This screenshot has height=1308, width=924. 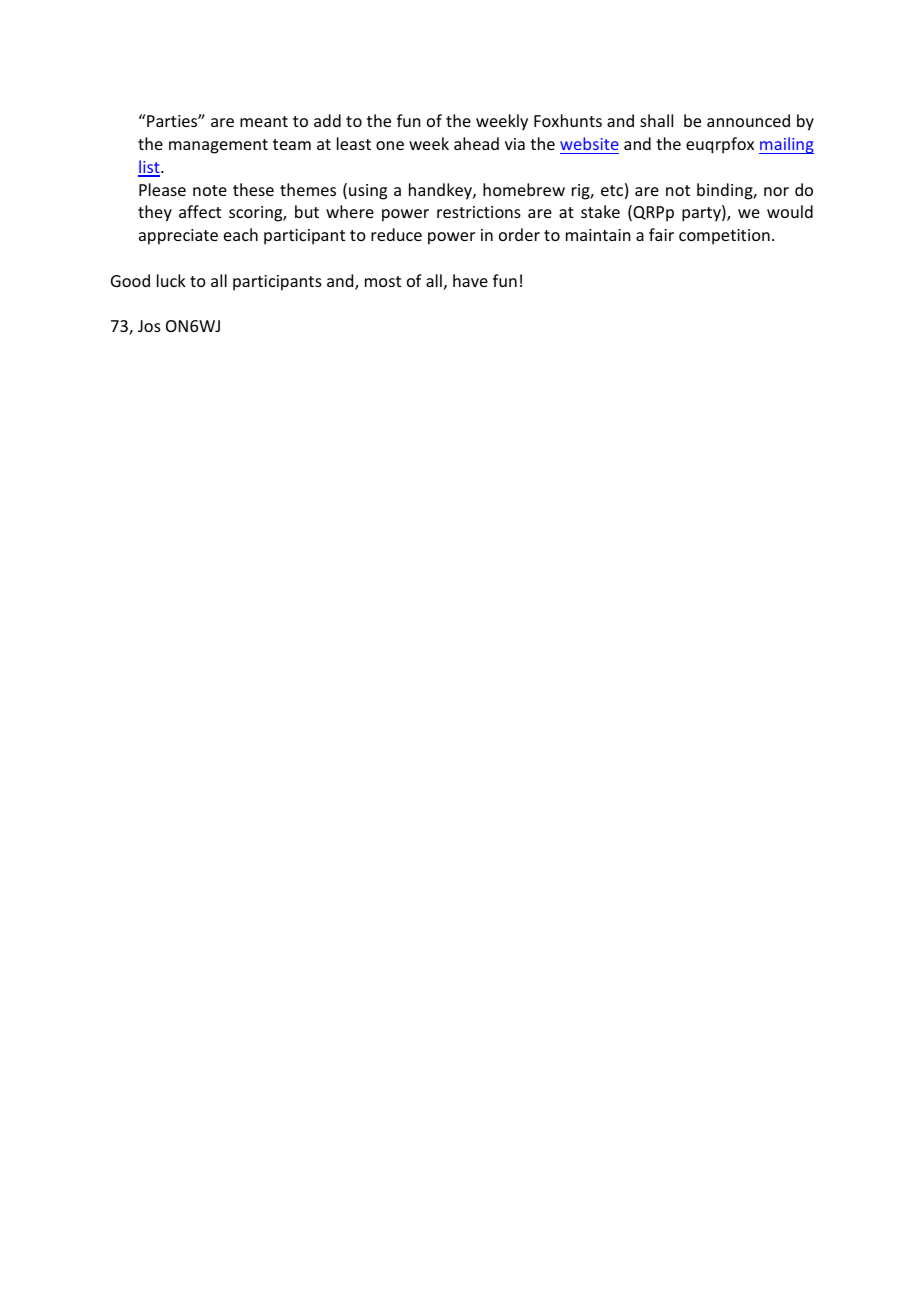 I want to click on nor, so click(x=776, y=191).
